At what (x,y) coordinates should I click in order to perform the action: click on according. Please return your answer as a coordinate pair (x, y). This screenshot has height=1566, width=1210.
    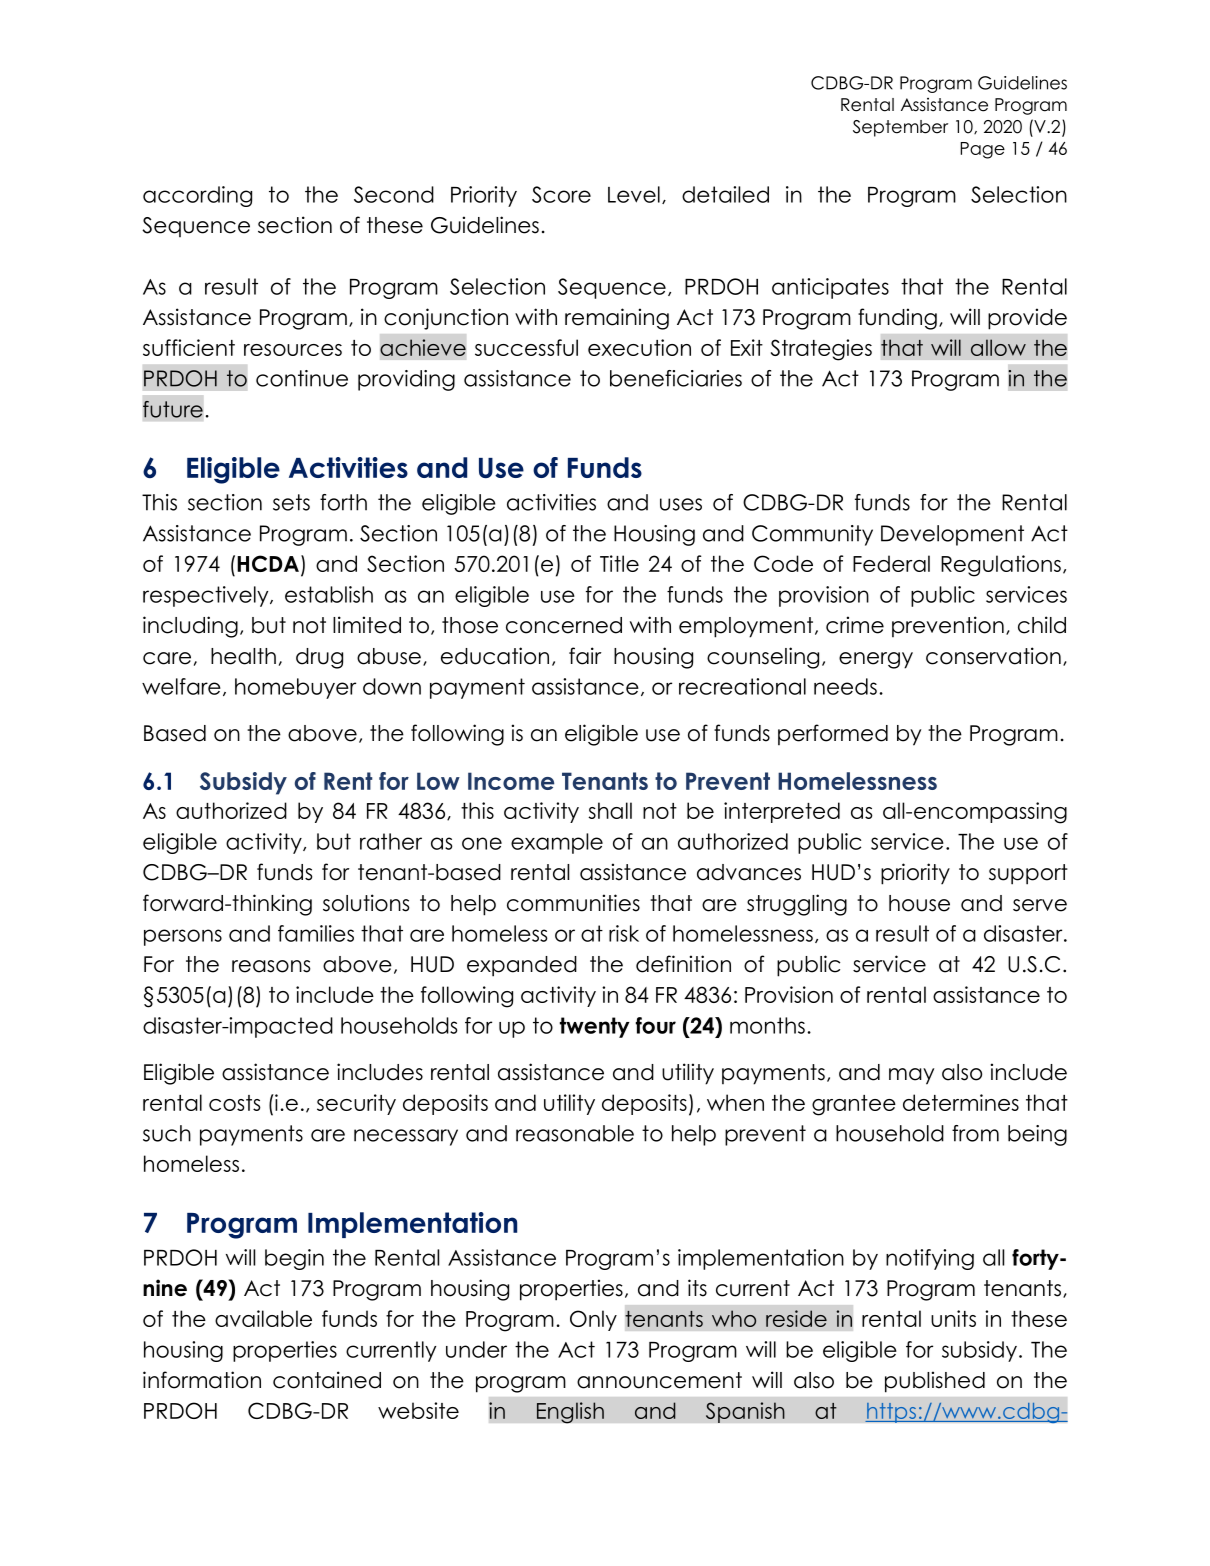
    Looking at the image, I should click on (197, 196).
